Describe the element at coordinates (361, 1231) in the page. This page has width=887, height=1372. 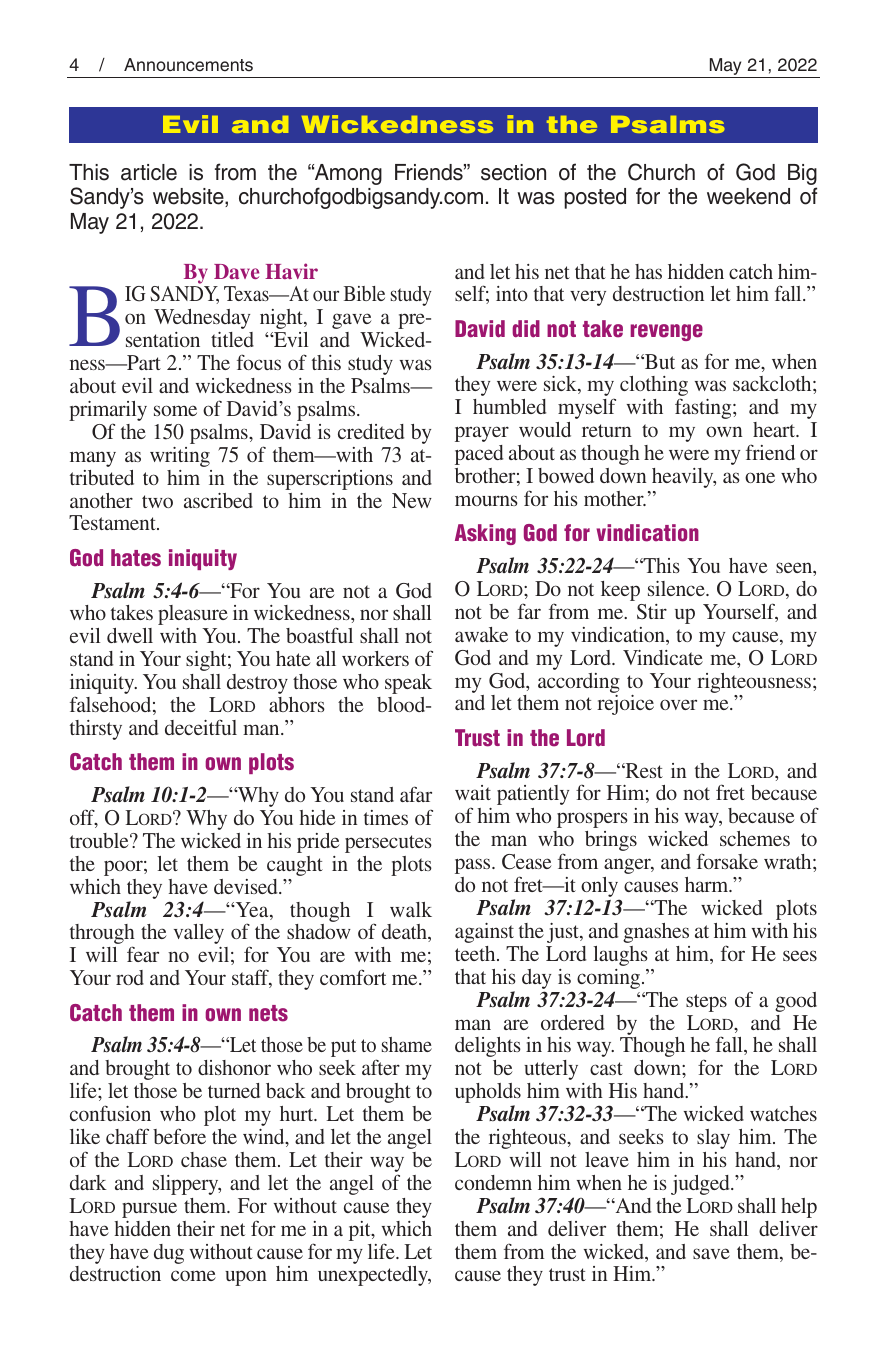
I see `pit` at that location.
